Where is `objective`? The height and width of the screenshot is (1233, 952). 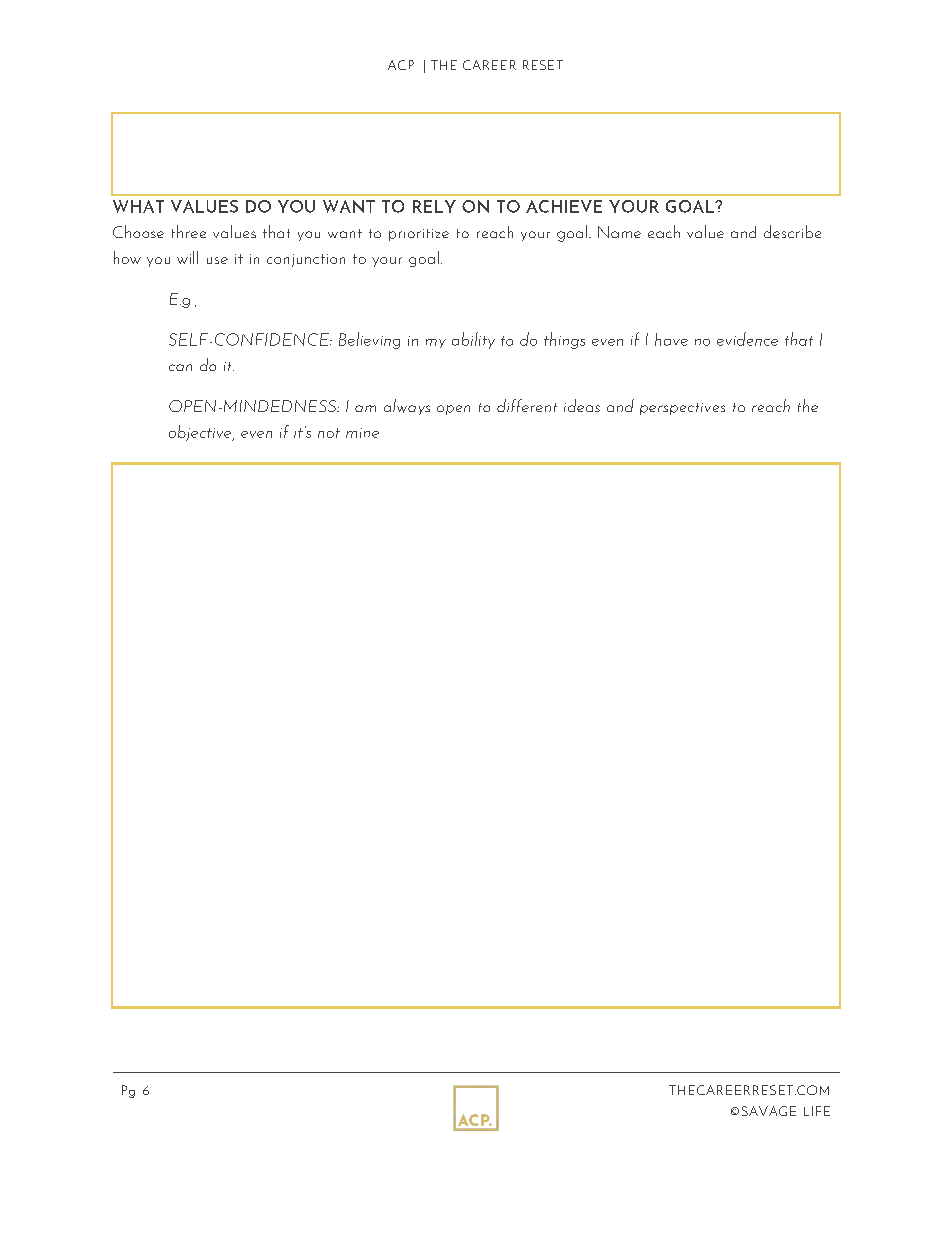 objective is located at coordinates (201, 433).
